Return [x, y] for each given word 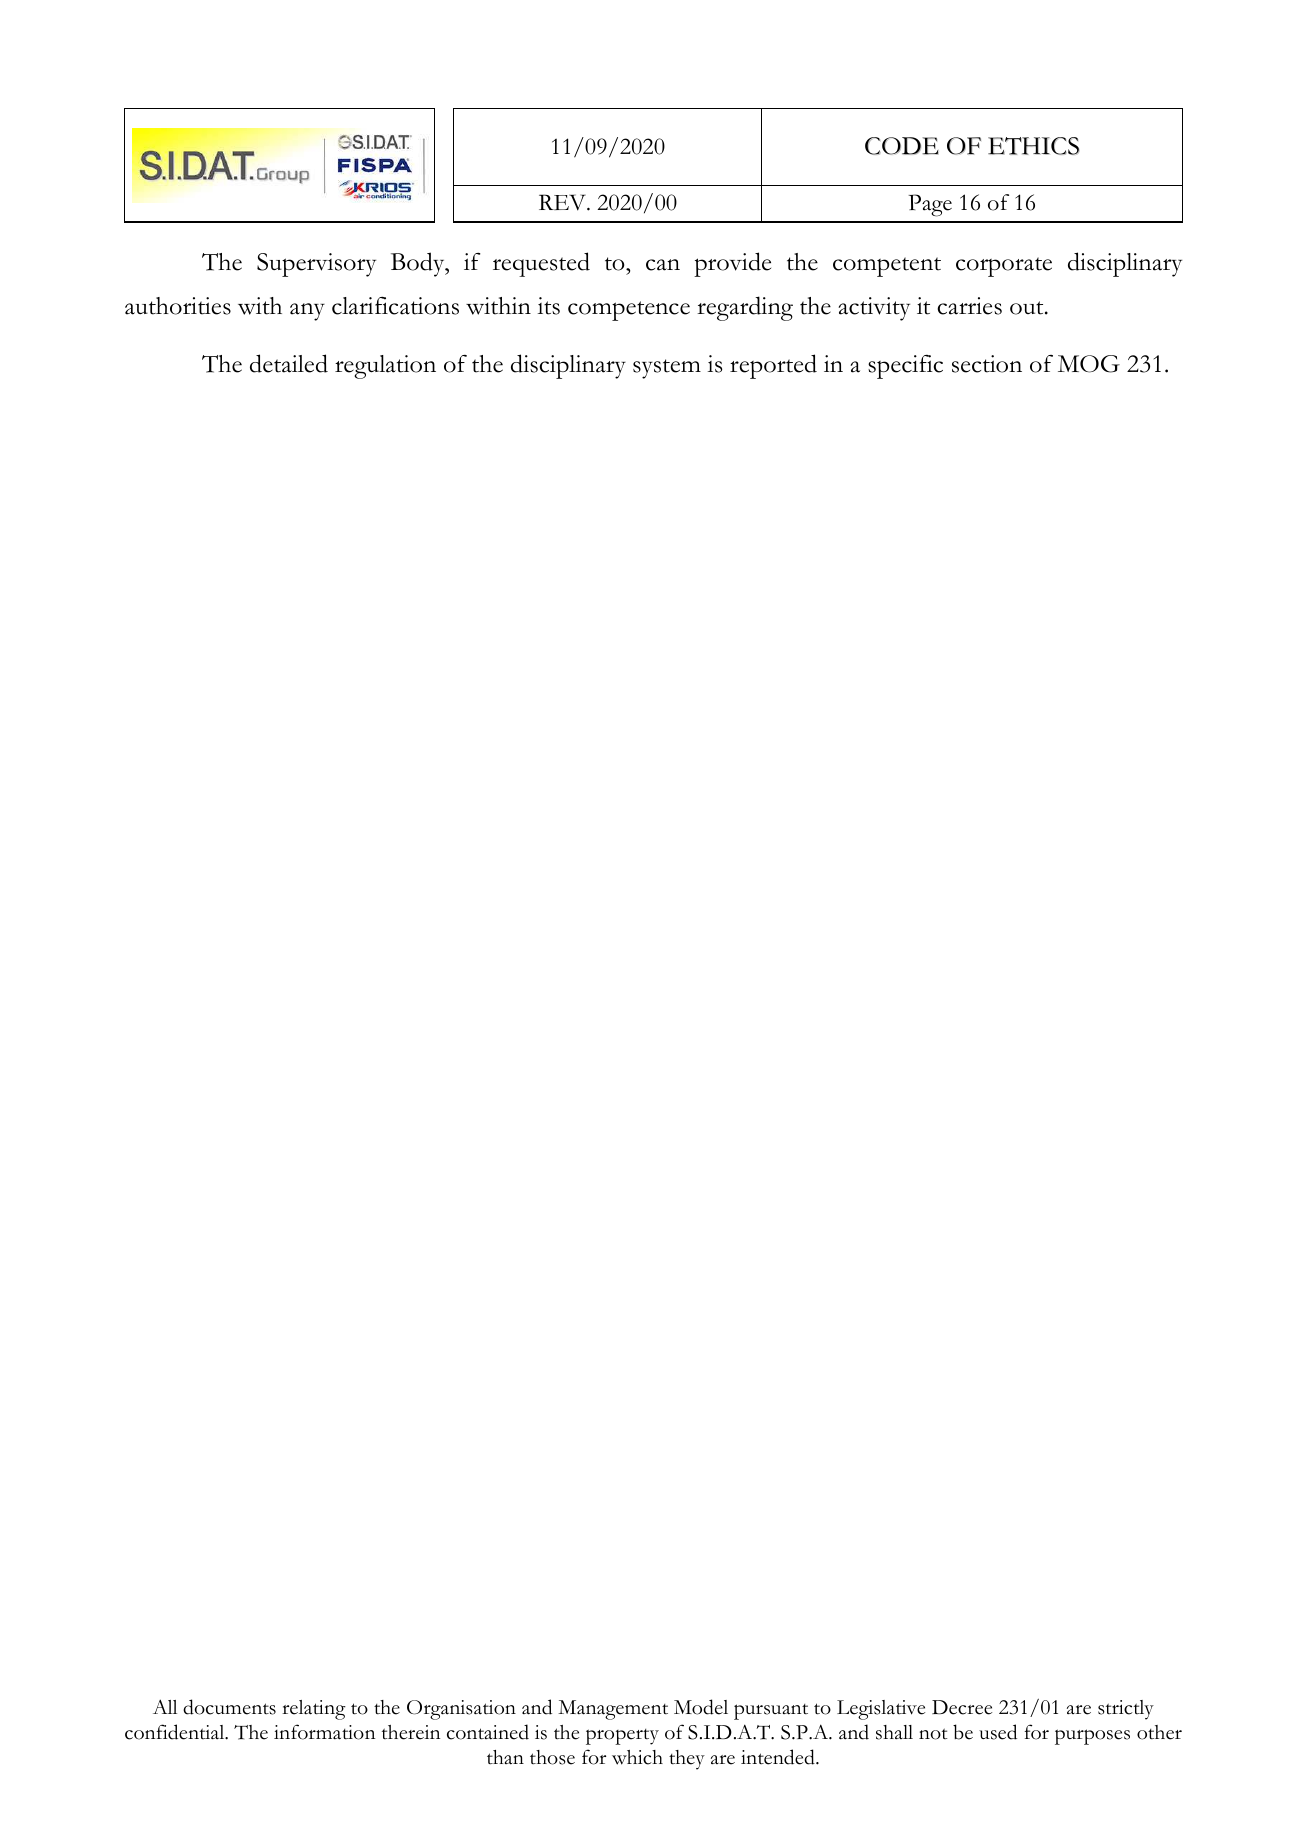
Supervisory [316, 265]
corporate [1004, 267]
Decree [962, 1707]
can [663, 265]
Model [701, 1707]
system [667, 369]
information [324, 1732]
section [987, 364]
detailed [289, 363]
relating [314, 1710]
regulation [385, 367]
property [622, 1737]
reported [773, 366]
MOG [1089, 364]
